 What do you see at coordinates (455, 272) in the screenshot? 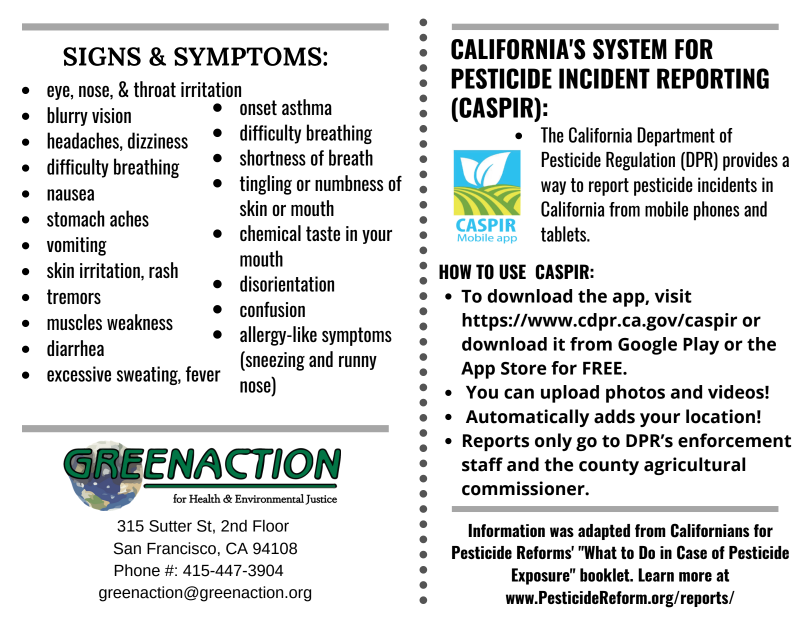
I see `HOW` at bounding box center [455, 272].
